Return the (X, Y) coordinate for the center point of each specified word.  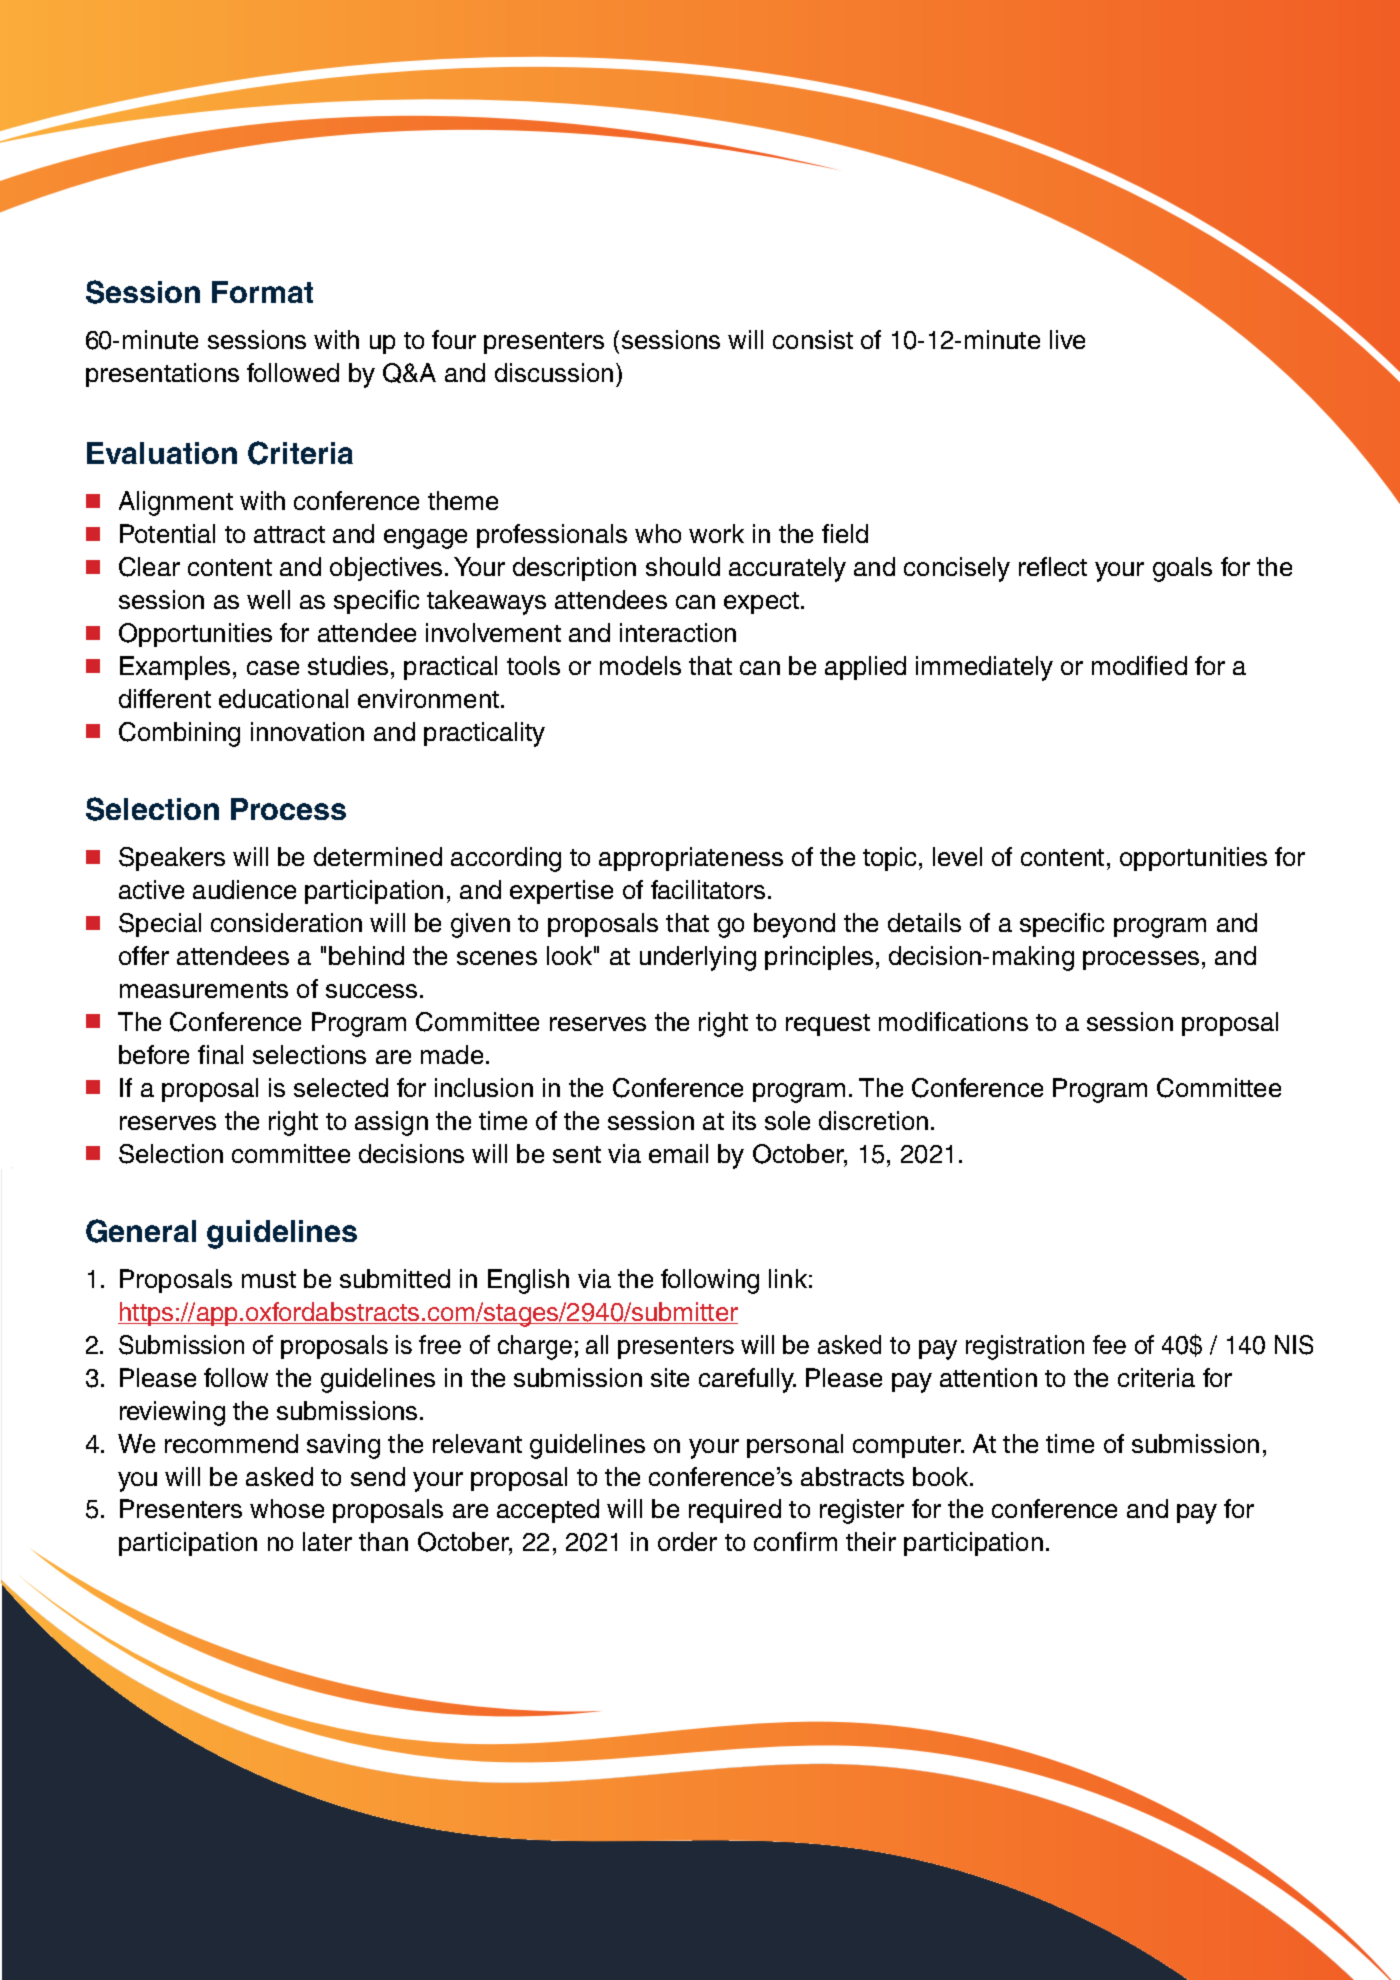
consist (813, 339)
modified (1139, 665)
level (957, 856)
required (735, 1511)
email (678, 1153)
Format (262, 292)
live (1067, 339)
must (269, 1279)
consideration (286, 922)
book (942, 1476)
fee (1109, 1344)
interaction (678, 632)
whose (287, 1508)
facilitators (708, 889)
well (268, 599)
